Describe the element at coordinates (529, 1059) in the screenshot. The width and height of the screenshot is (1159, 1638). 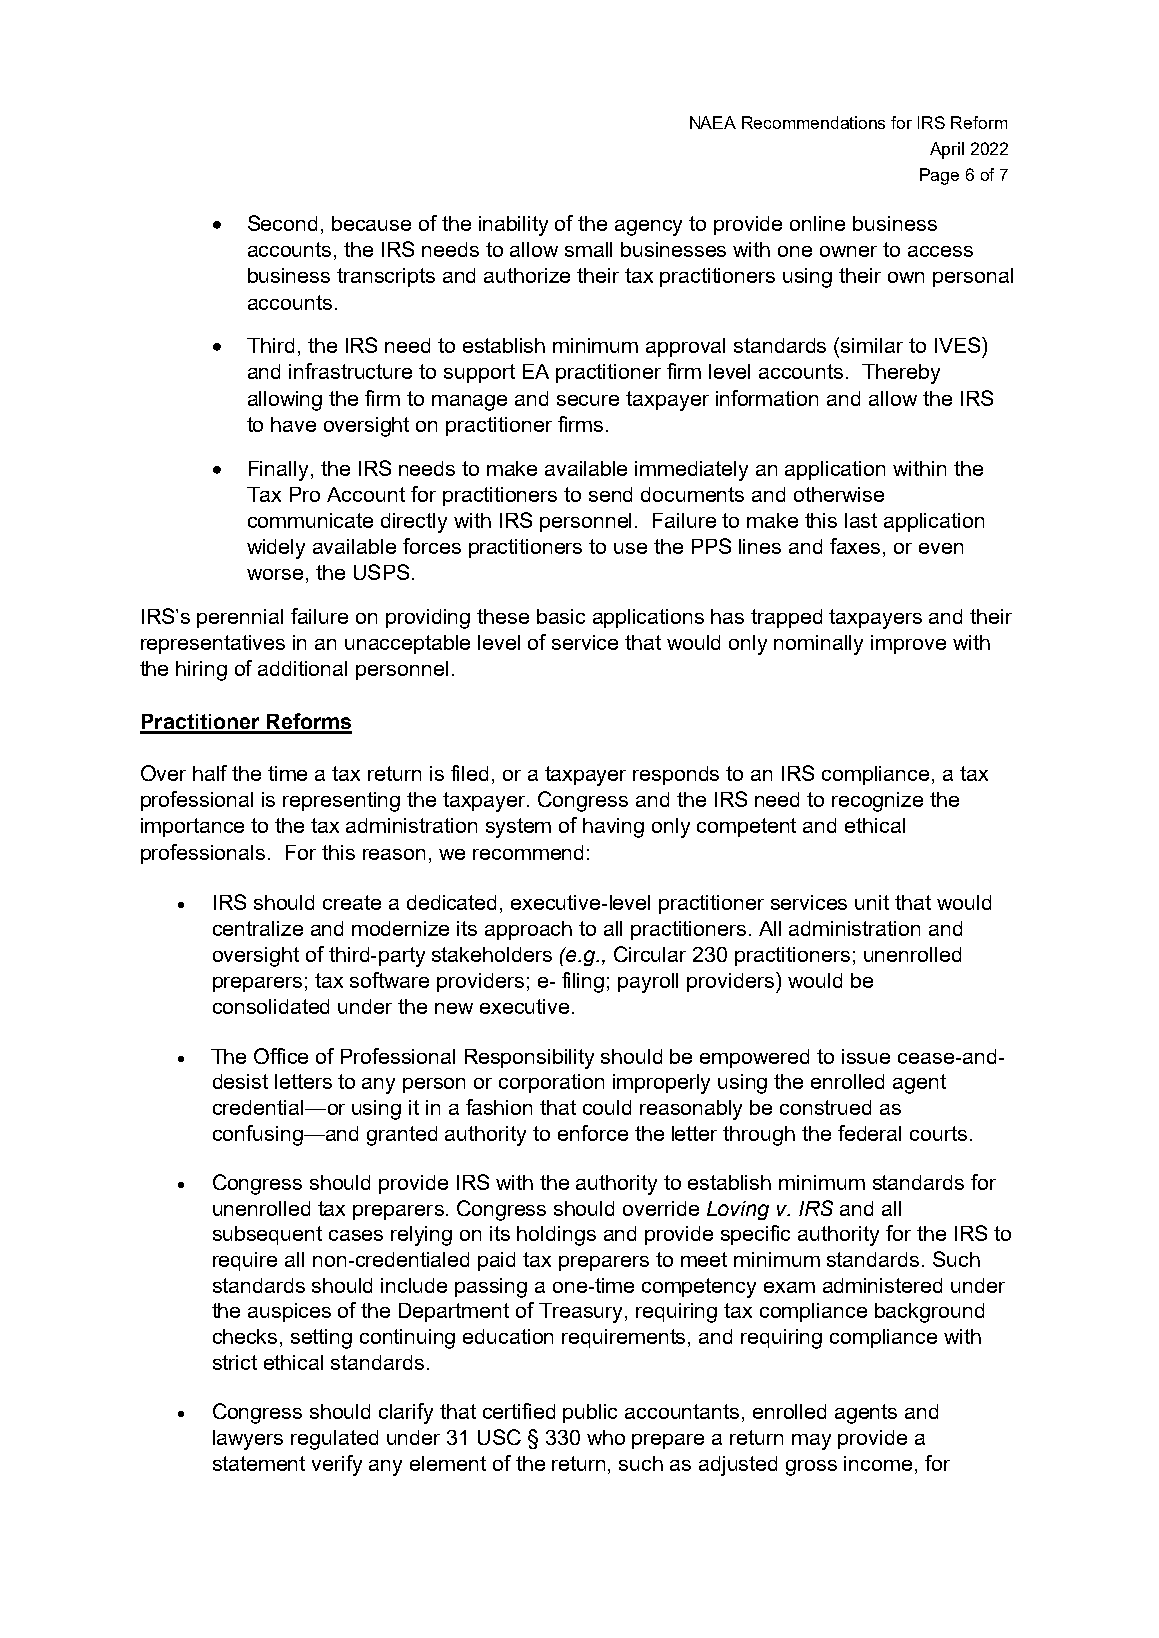
I see `Responsibility` at that location.
